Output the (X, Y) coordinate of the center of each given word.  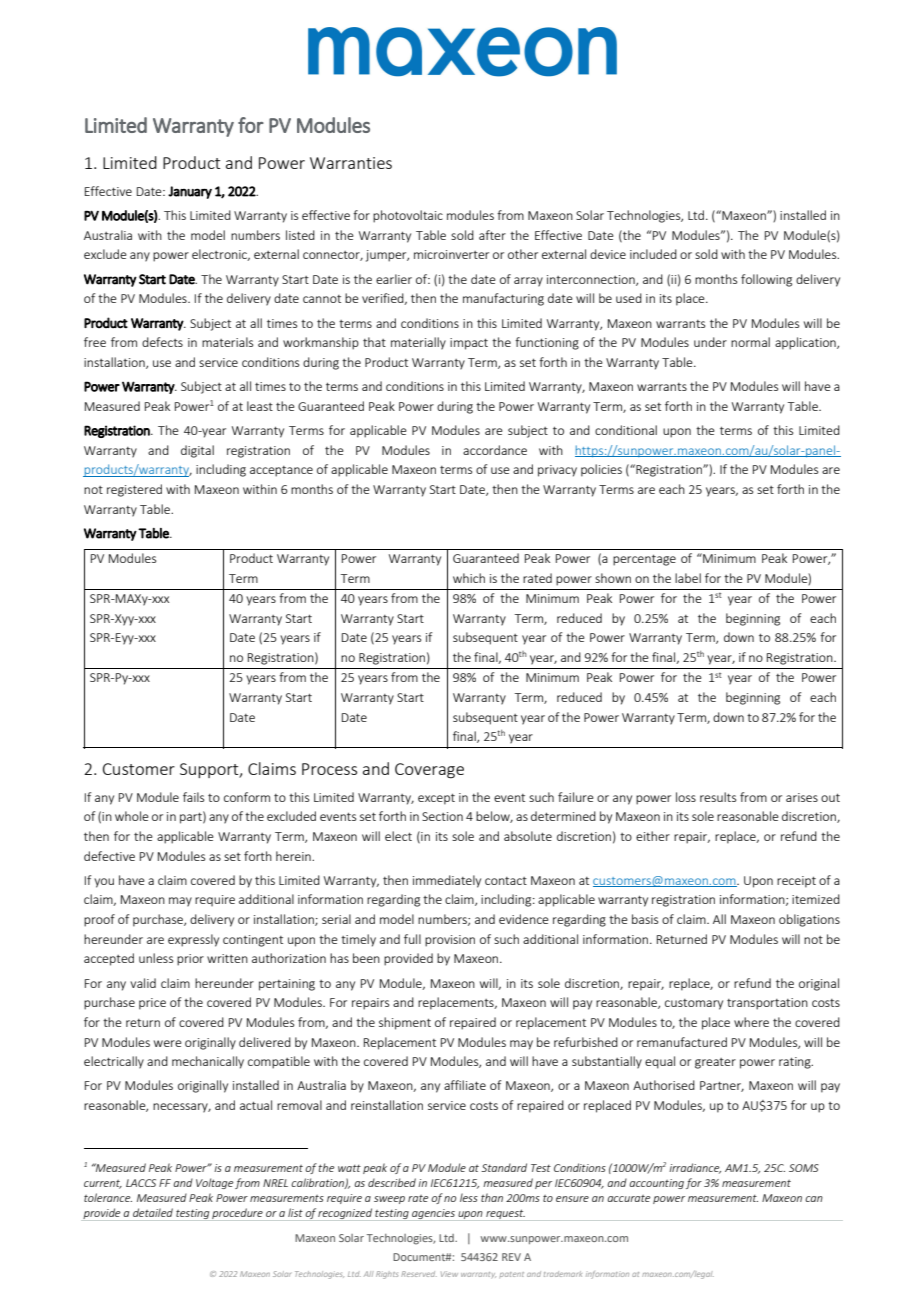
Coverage (429, 771)
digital (197, 451)
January (190, 192)
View (449, 1274)
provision (450, 941)
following (766, 280)
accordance (495, 450)
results (718, 797)
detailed (153, 1212)
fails (193, 797)
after (492, 235)
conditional (626, 430)
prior (190, 960)
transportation (767, 1004)
